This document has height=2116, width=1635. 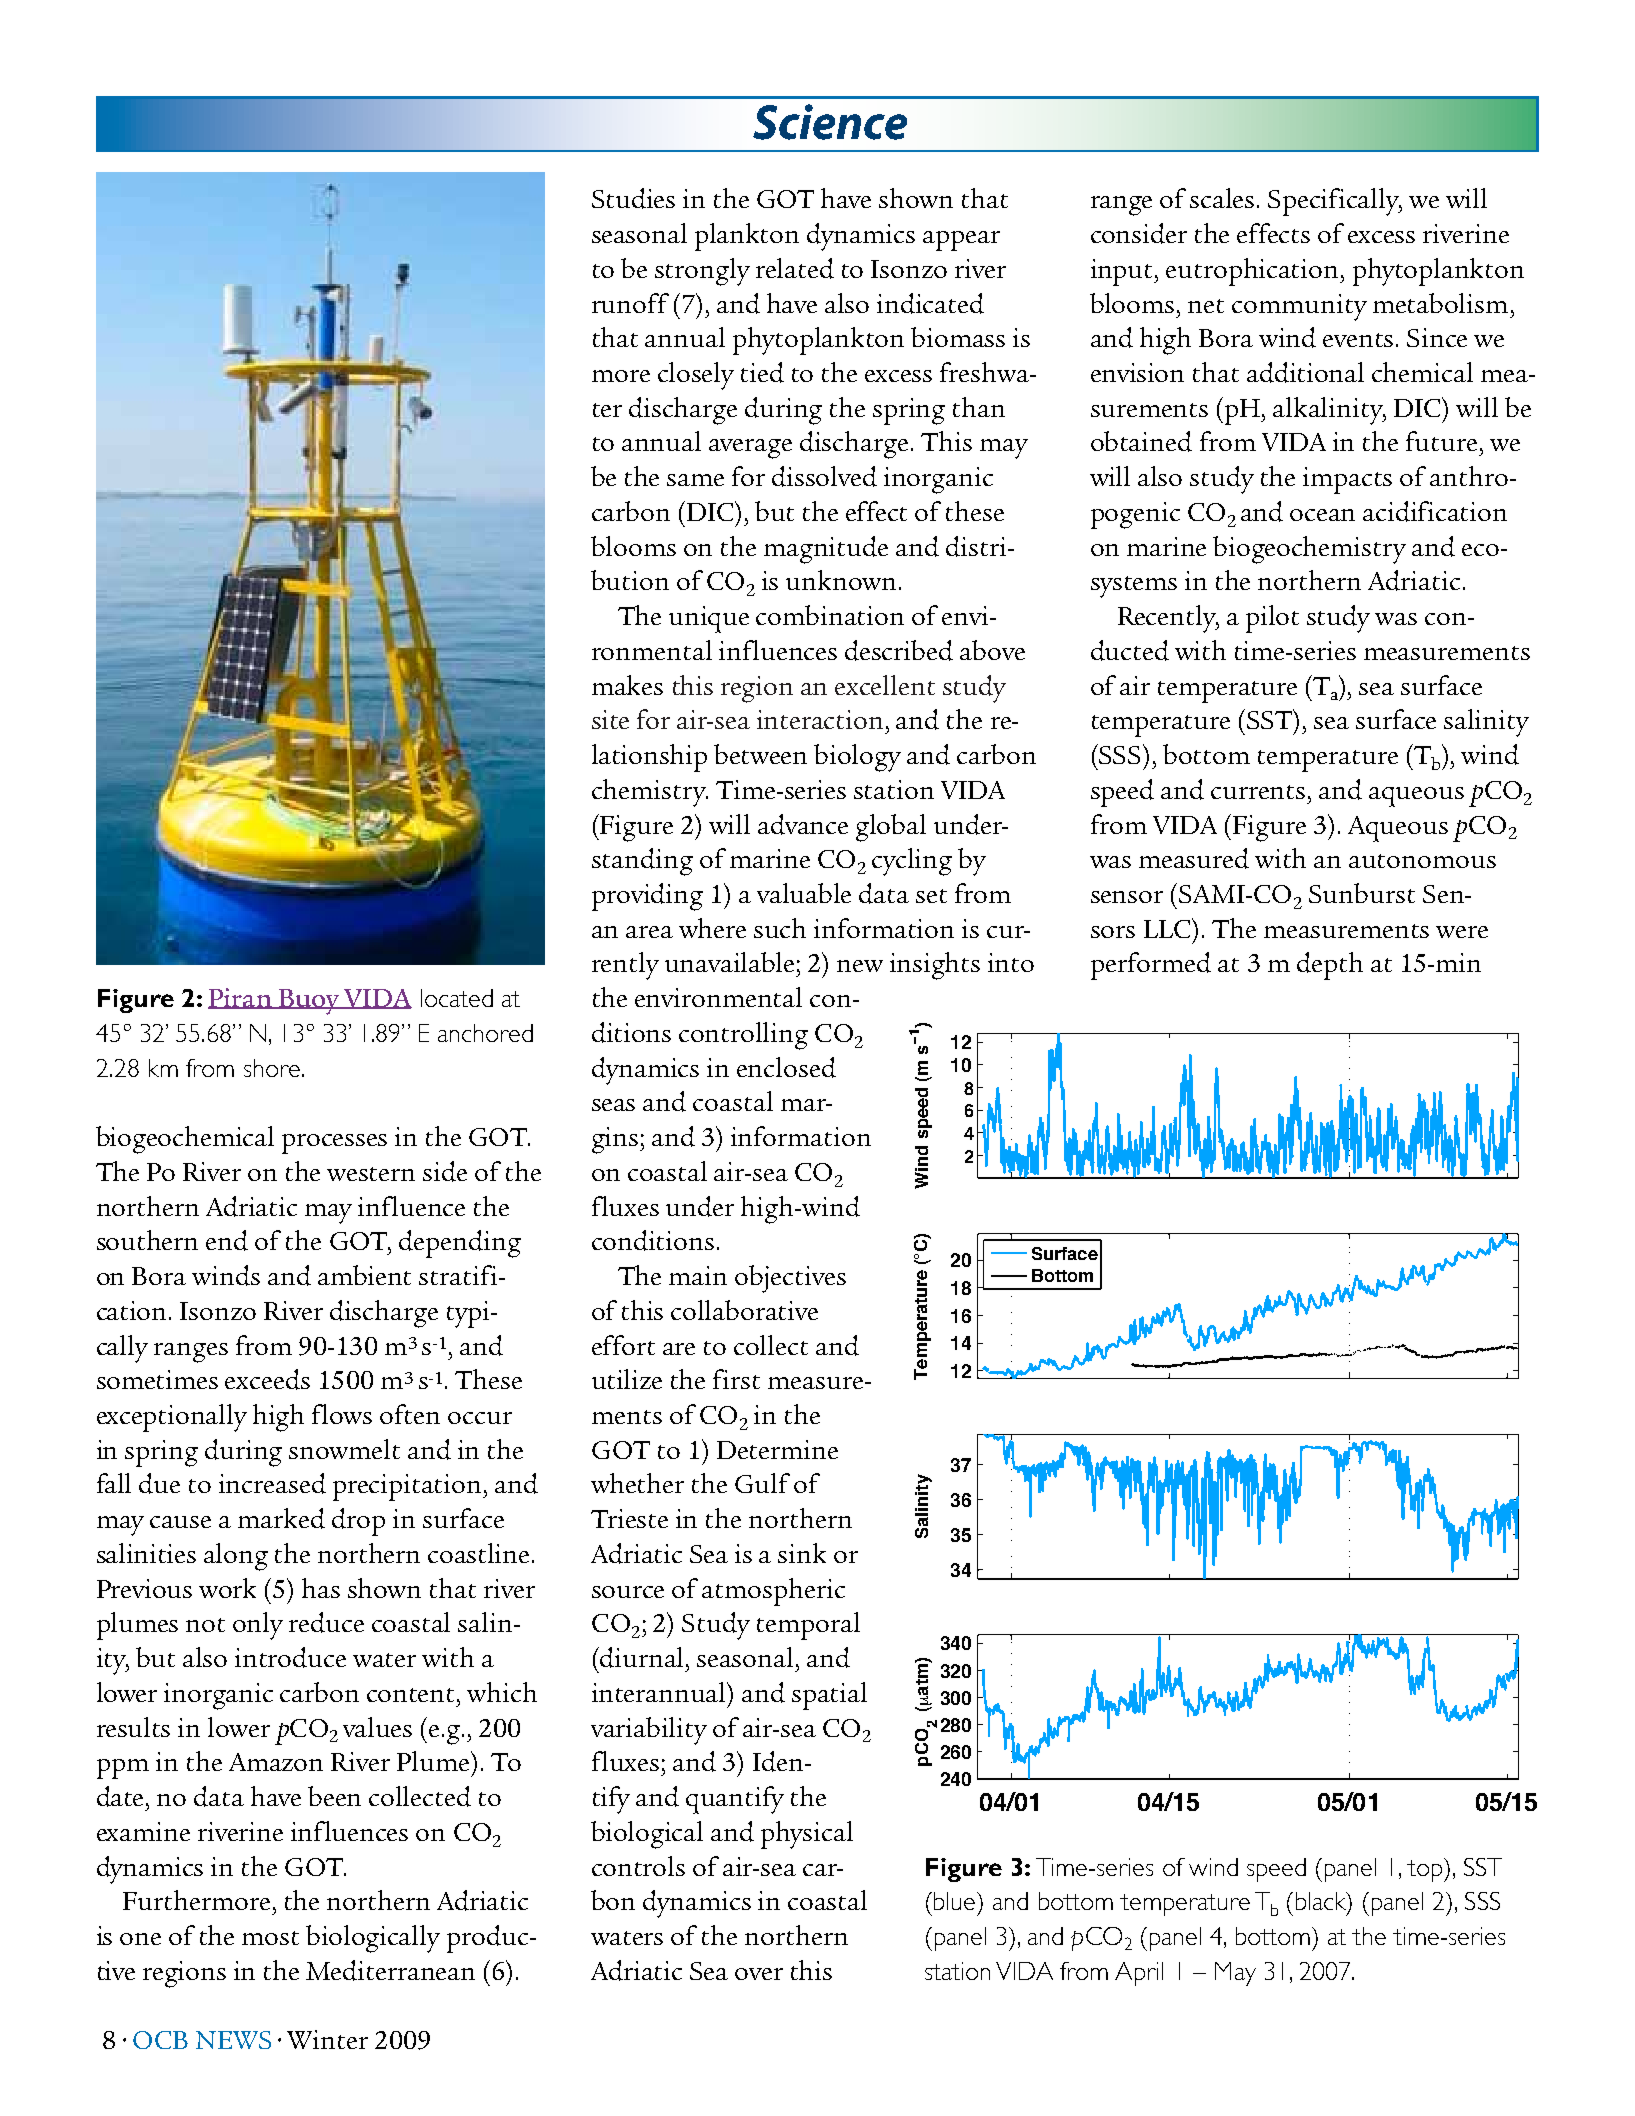 I want to click on Studies, so click(x=633, y=198).
